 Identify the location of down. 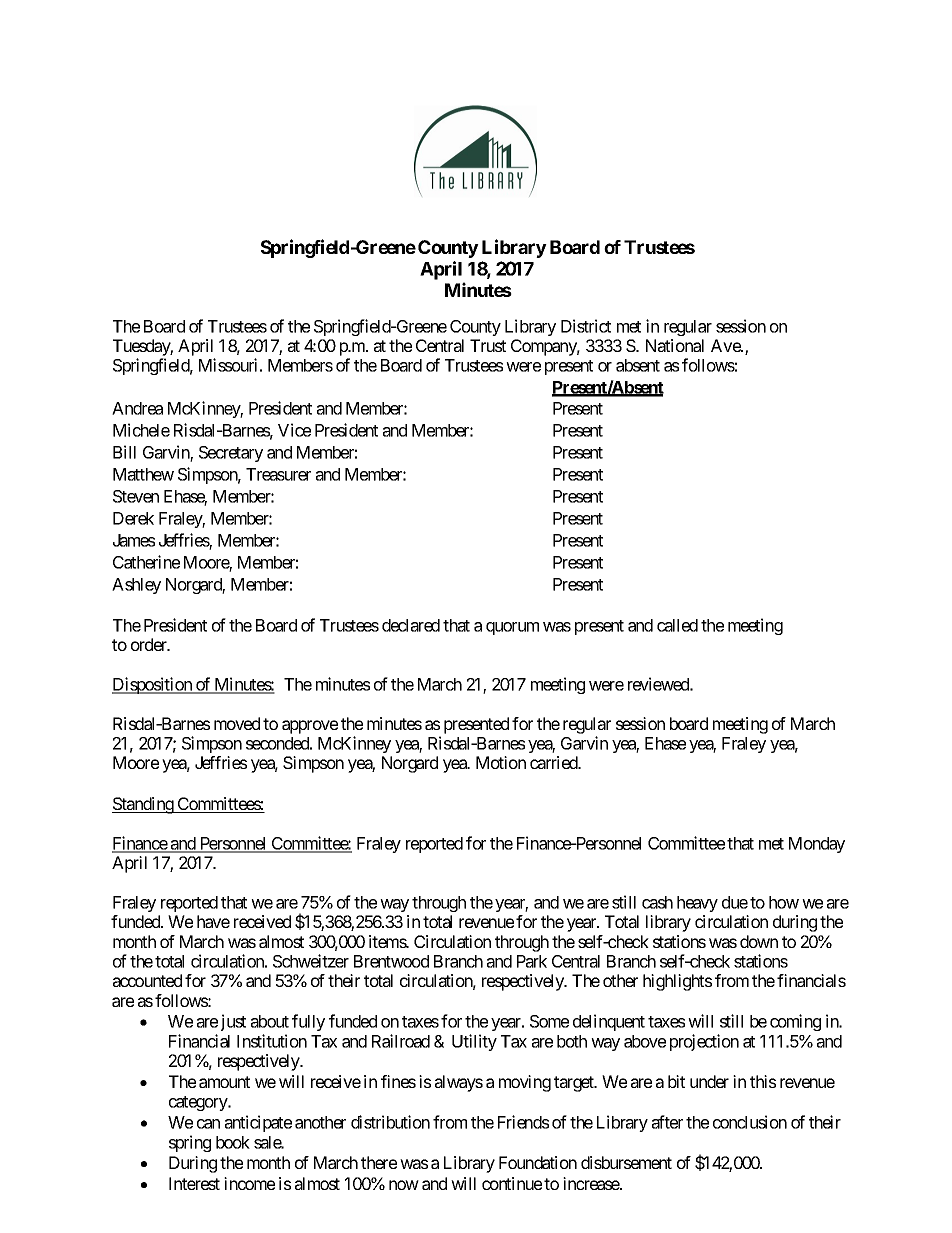
(759, 941).
